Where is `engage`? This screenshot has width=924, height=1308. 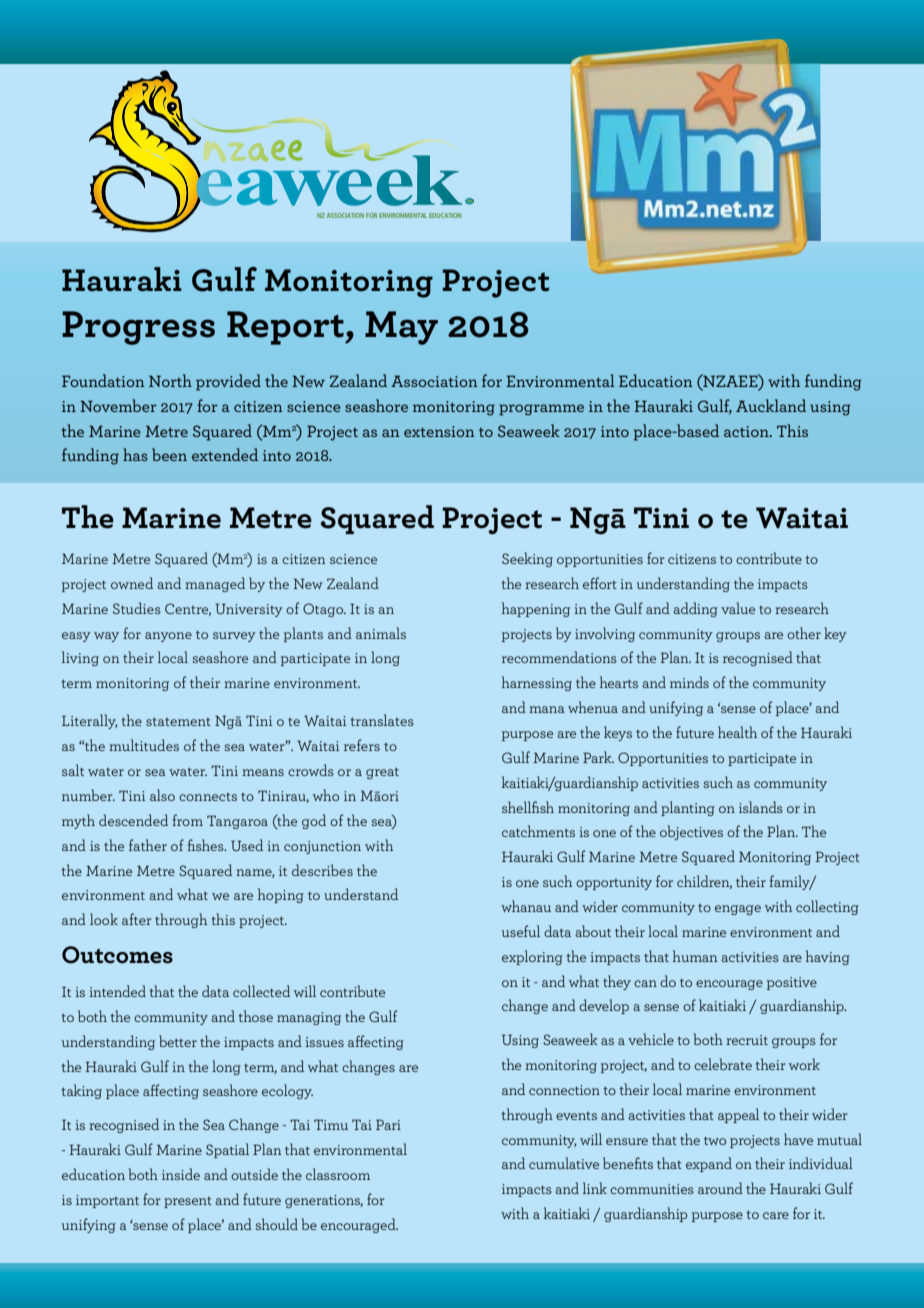
engage is located at coordinates (738, 910).
